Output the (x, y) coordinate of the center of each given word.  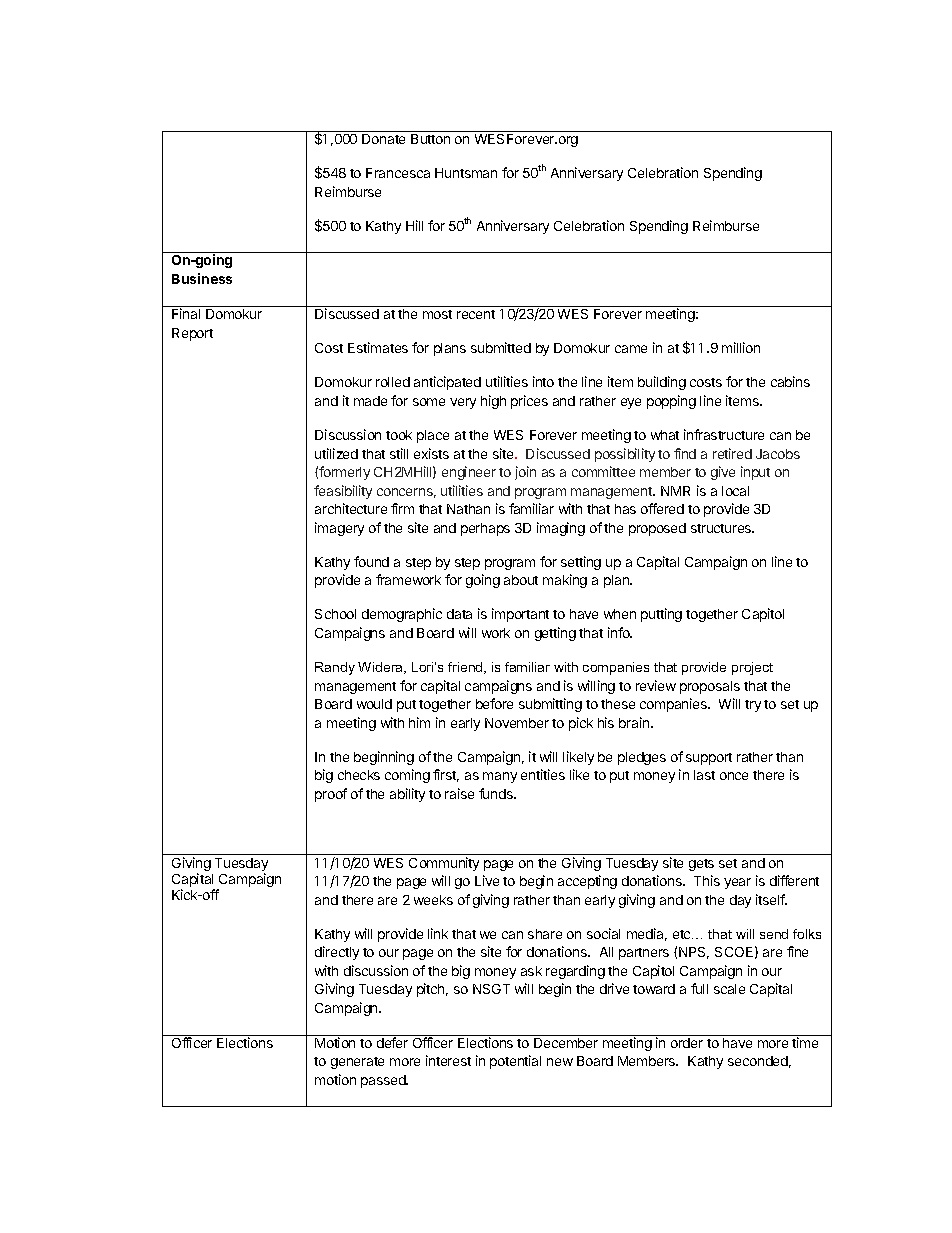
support (709, 759)
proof (331, 795)
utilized (336, 453)
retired (732, 453)
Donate (383, 139)
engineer (469, 473)
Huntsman (466, 173)
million (741, 347)
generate (357, 1063)
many (500, 777)
